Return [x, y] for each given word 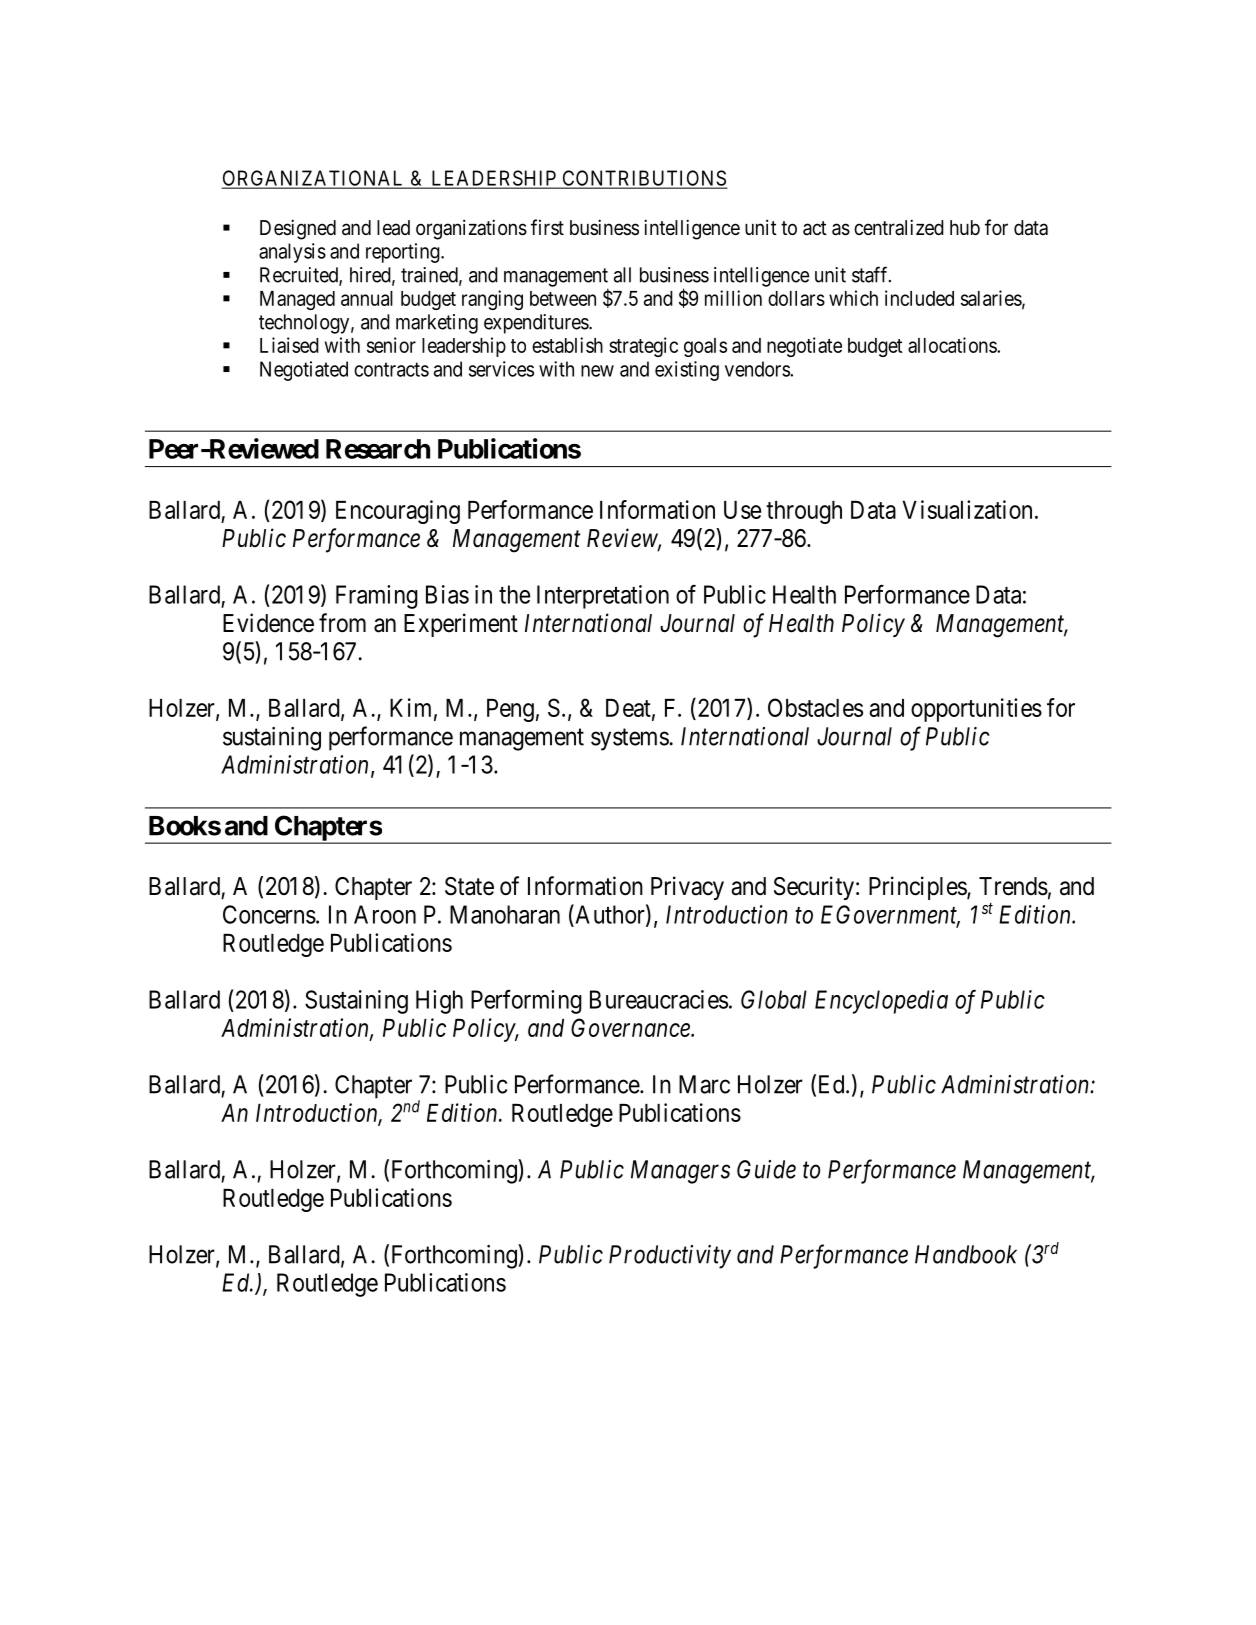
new [597, 371]
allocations [953, 345]
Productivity [670, 1257]
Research [378, 449]
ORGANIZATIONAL [314, 179]
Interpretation [603, 597]
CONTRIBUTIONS [643, 179]
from [342, 623]
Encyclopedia [881, 1002]
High [439, 1002]
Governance [631, 1027]
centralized [899, 227]
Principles [918, 888]
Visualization [967, 509]
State [469, 886]
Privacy [687, 888]
